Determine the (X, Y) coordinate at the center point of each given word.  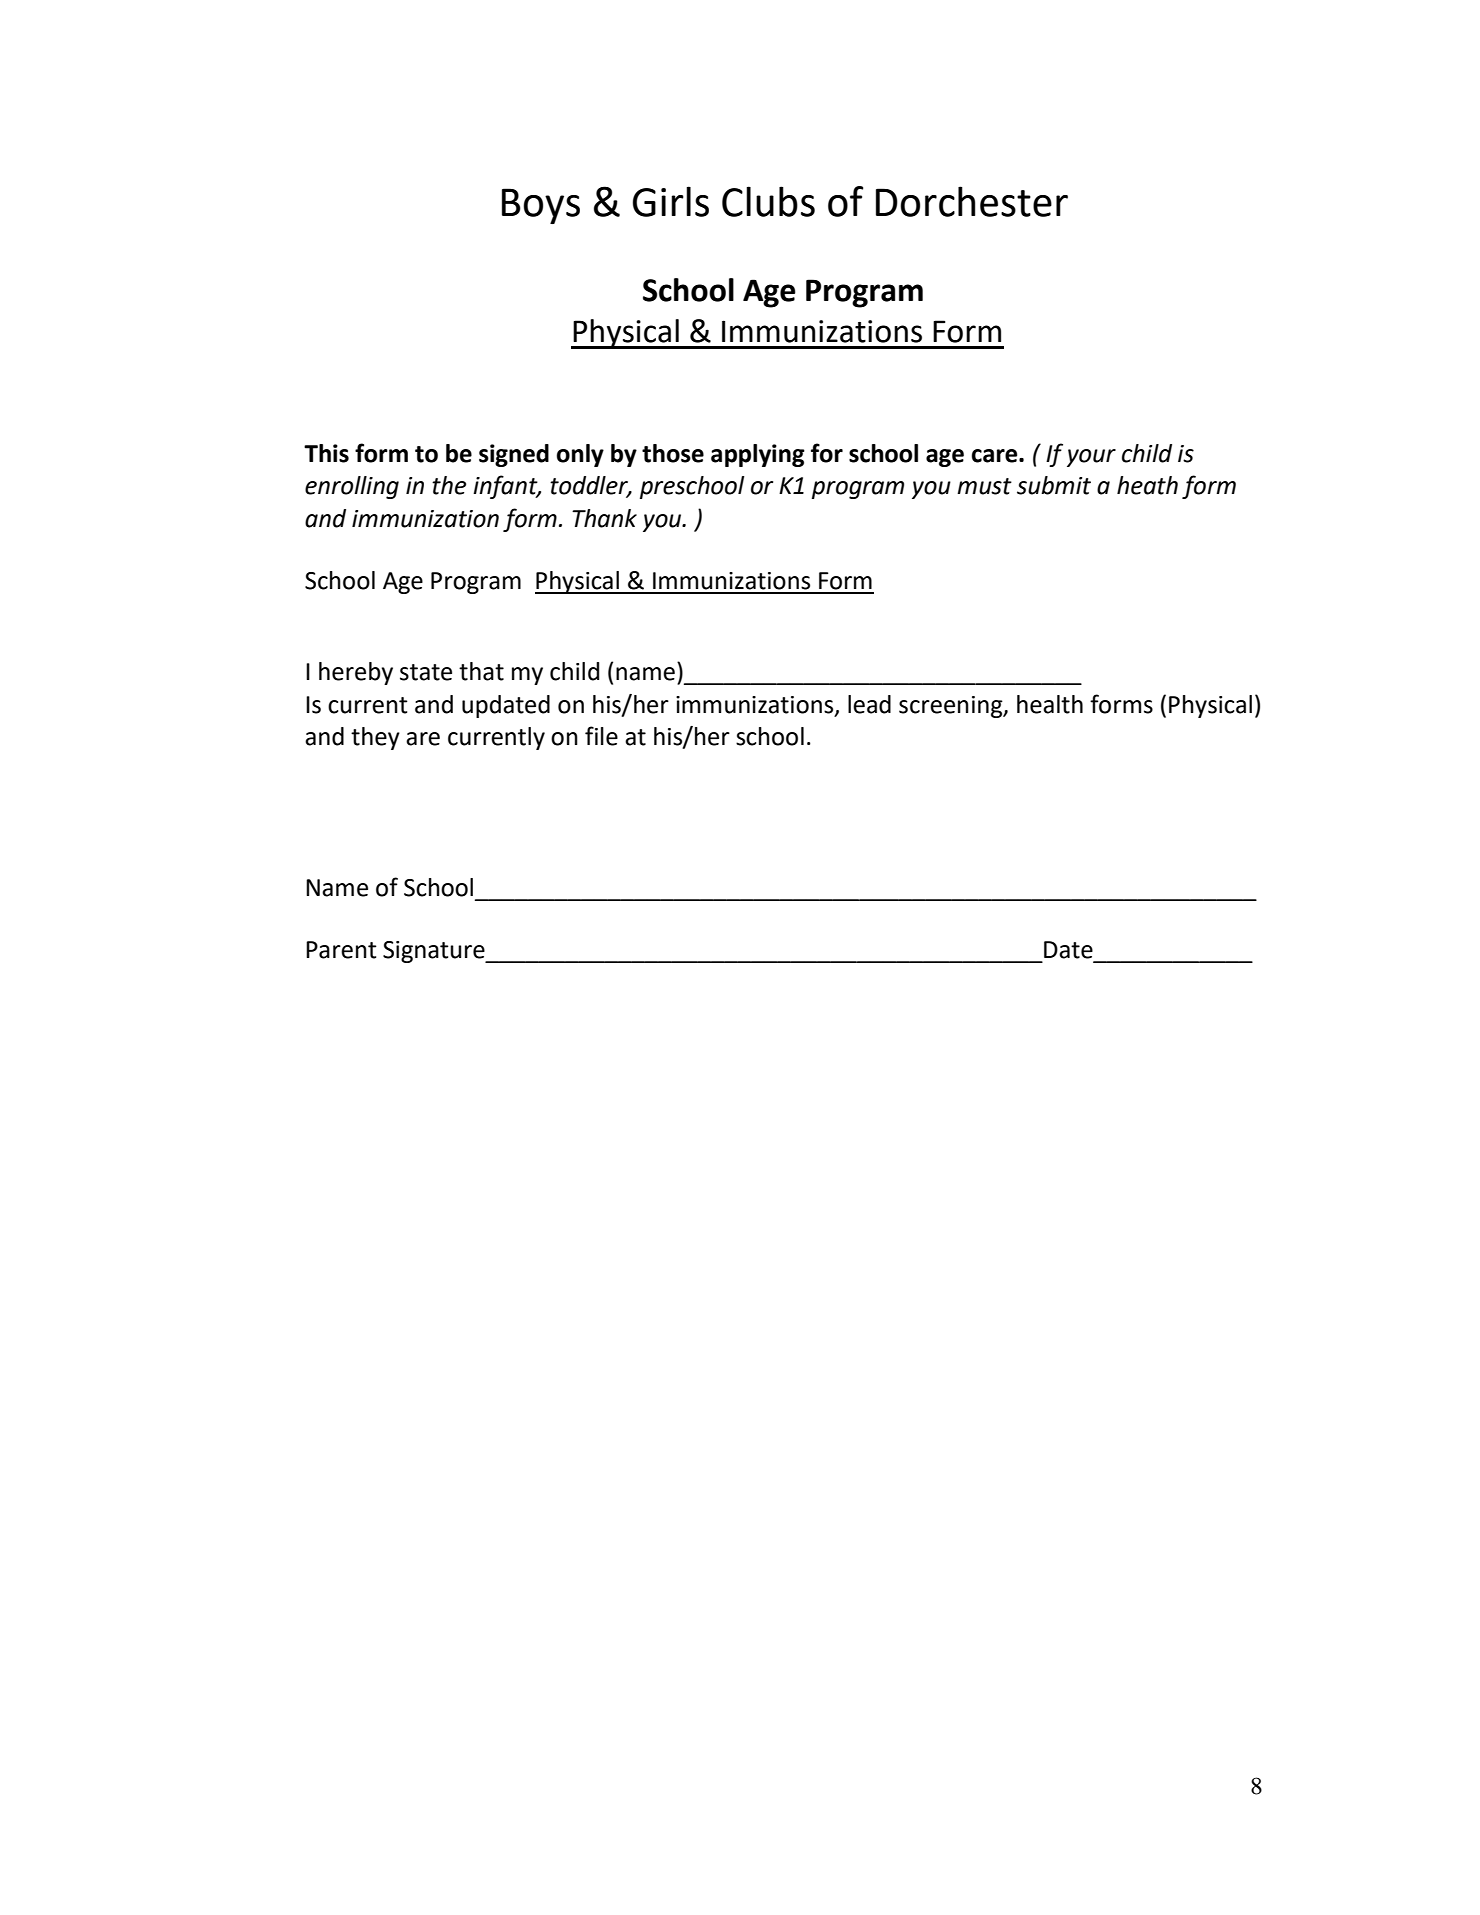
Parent (341, 950)
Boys (541, 206)
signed (514, 455)
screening (952, 707)
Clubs (768, 201)
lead (869, 704)
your (1091, 458)
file (601, 736)
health (1050, 704)
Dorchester (972, 201)
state (426, 672)
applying (758, 455)
